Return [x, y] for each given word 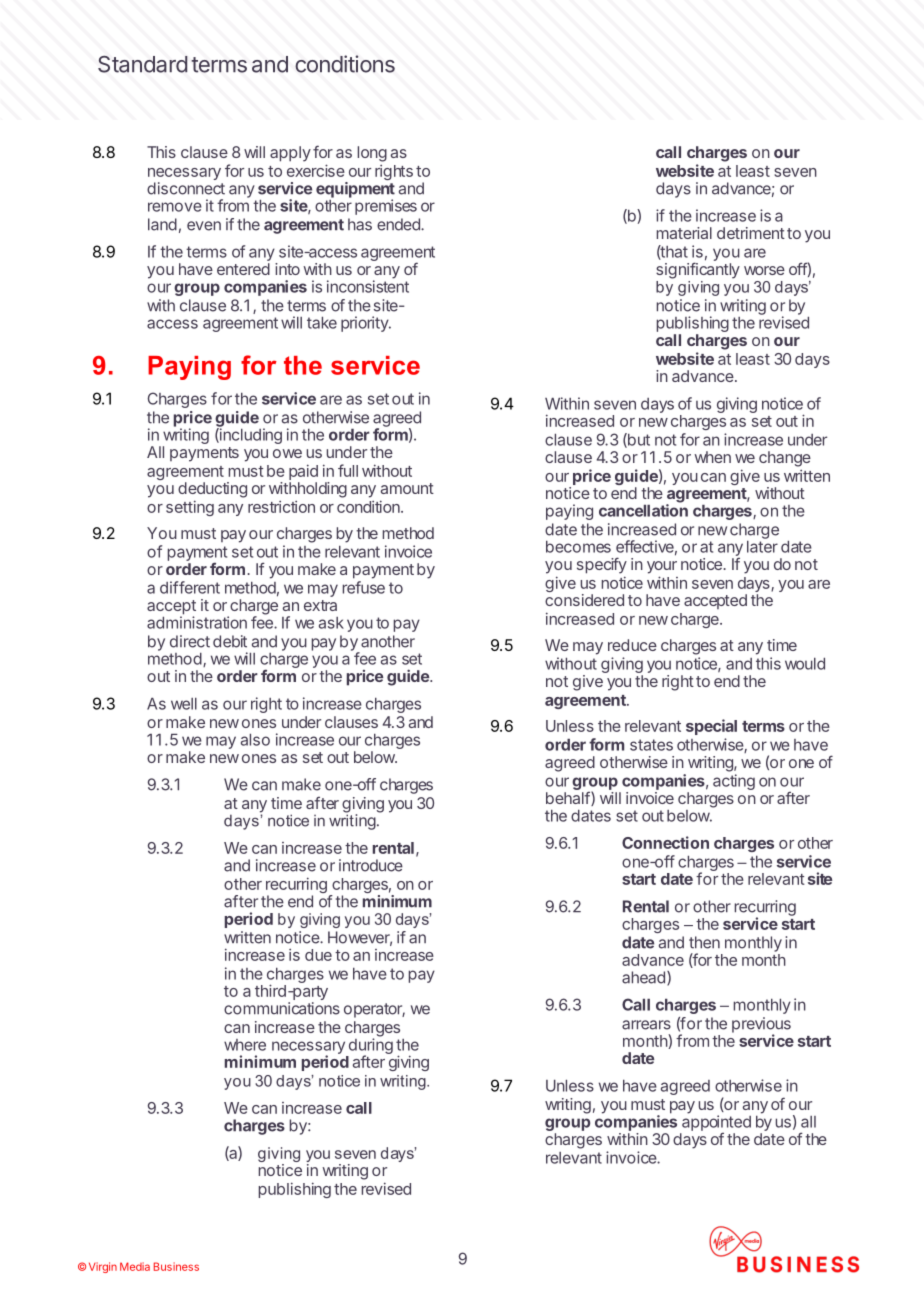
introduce [371, 865]
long [372, 154]
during [371, 1046]
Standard [143, 64]
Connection [665, 842]
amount [407, 488]
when [712, 457]
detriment [751, 233]
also [255, 740]
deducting [212, 490]
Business [176, 1266]
